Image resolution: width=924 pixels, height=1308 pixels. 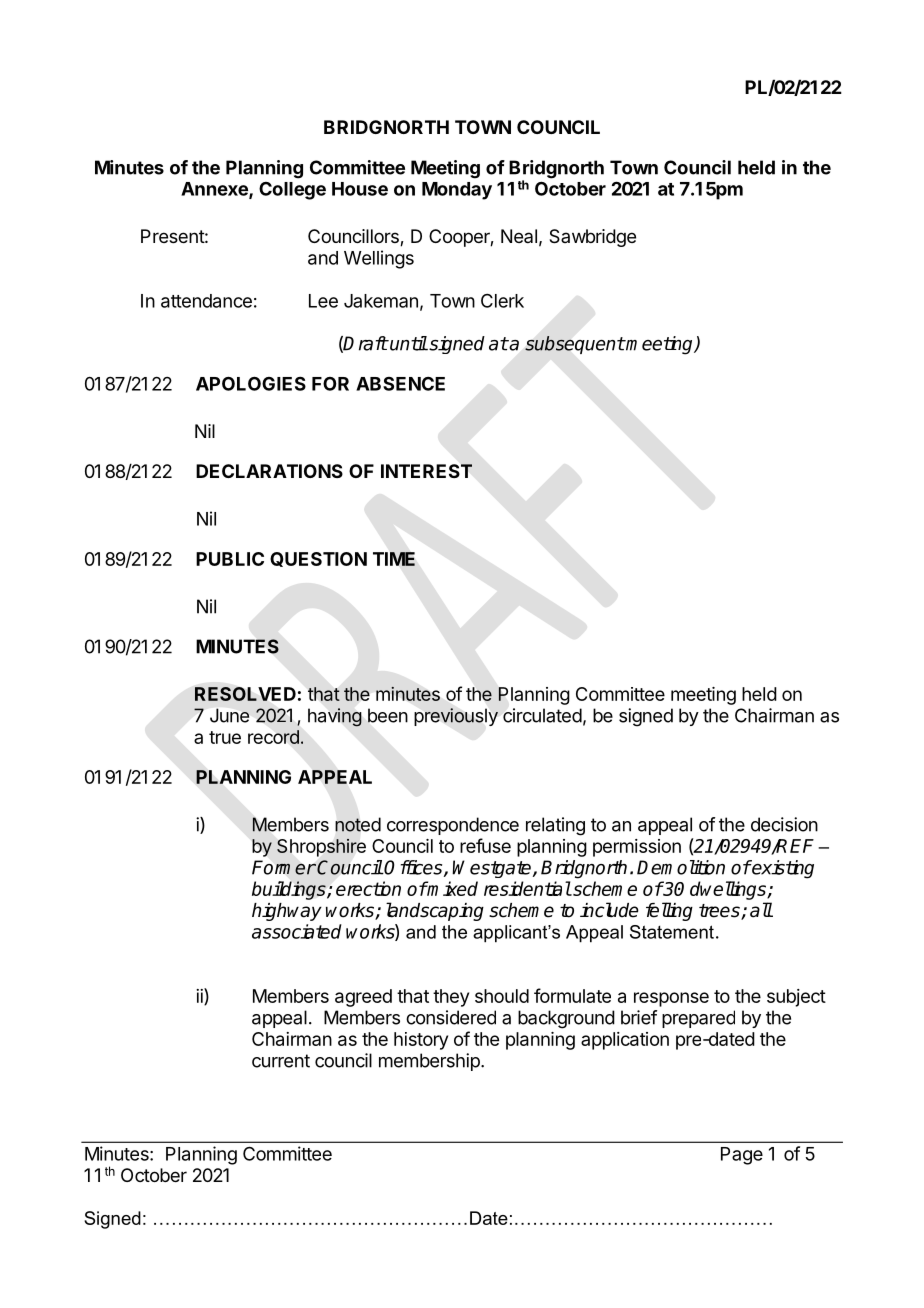 What do you see at coordinates (421, 1041) in the document?
I see `history` at bounding box center [421, 1041].
